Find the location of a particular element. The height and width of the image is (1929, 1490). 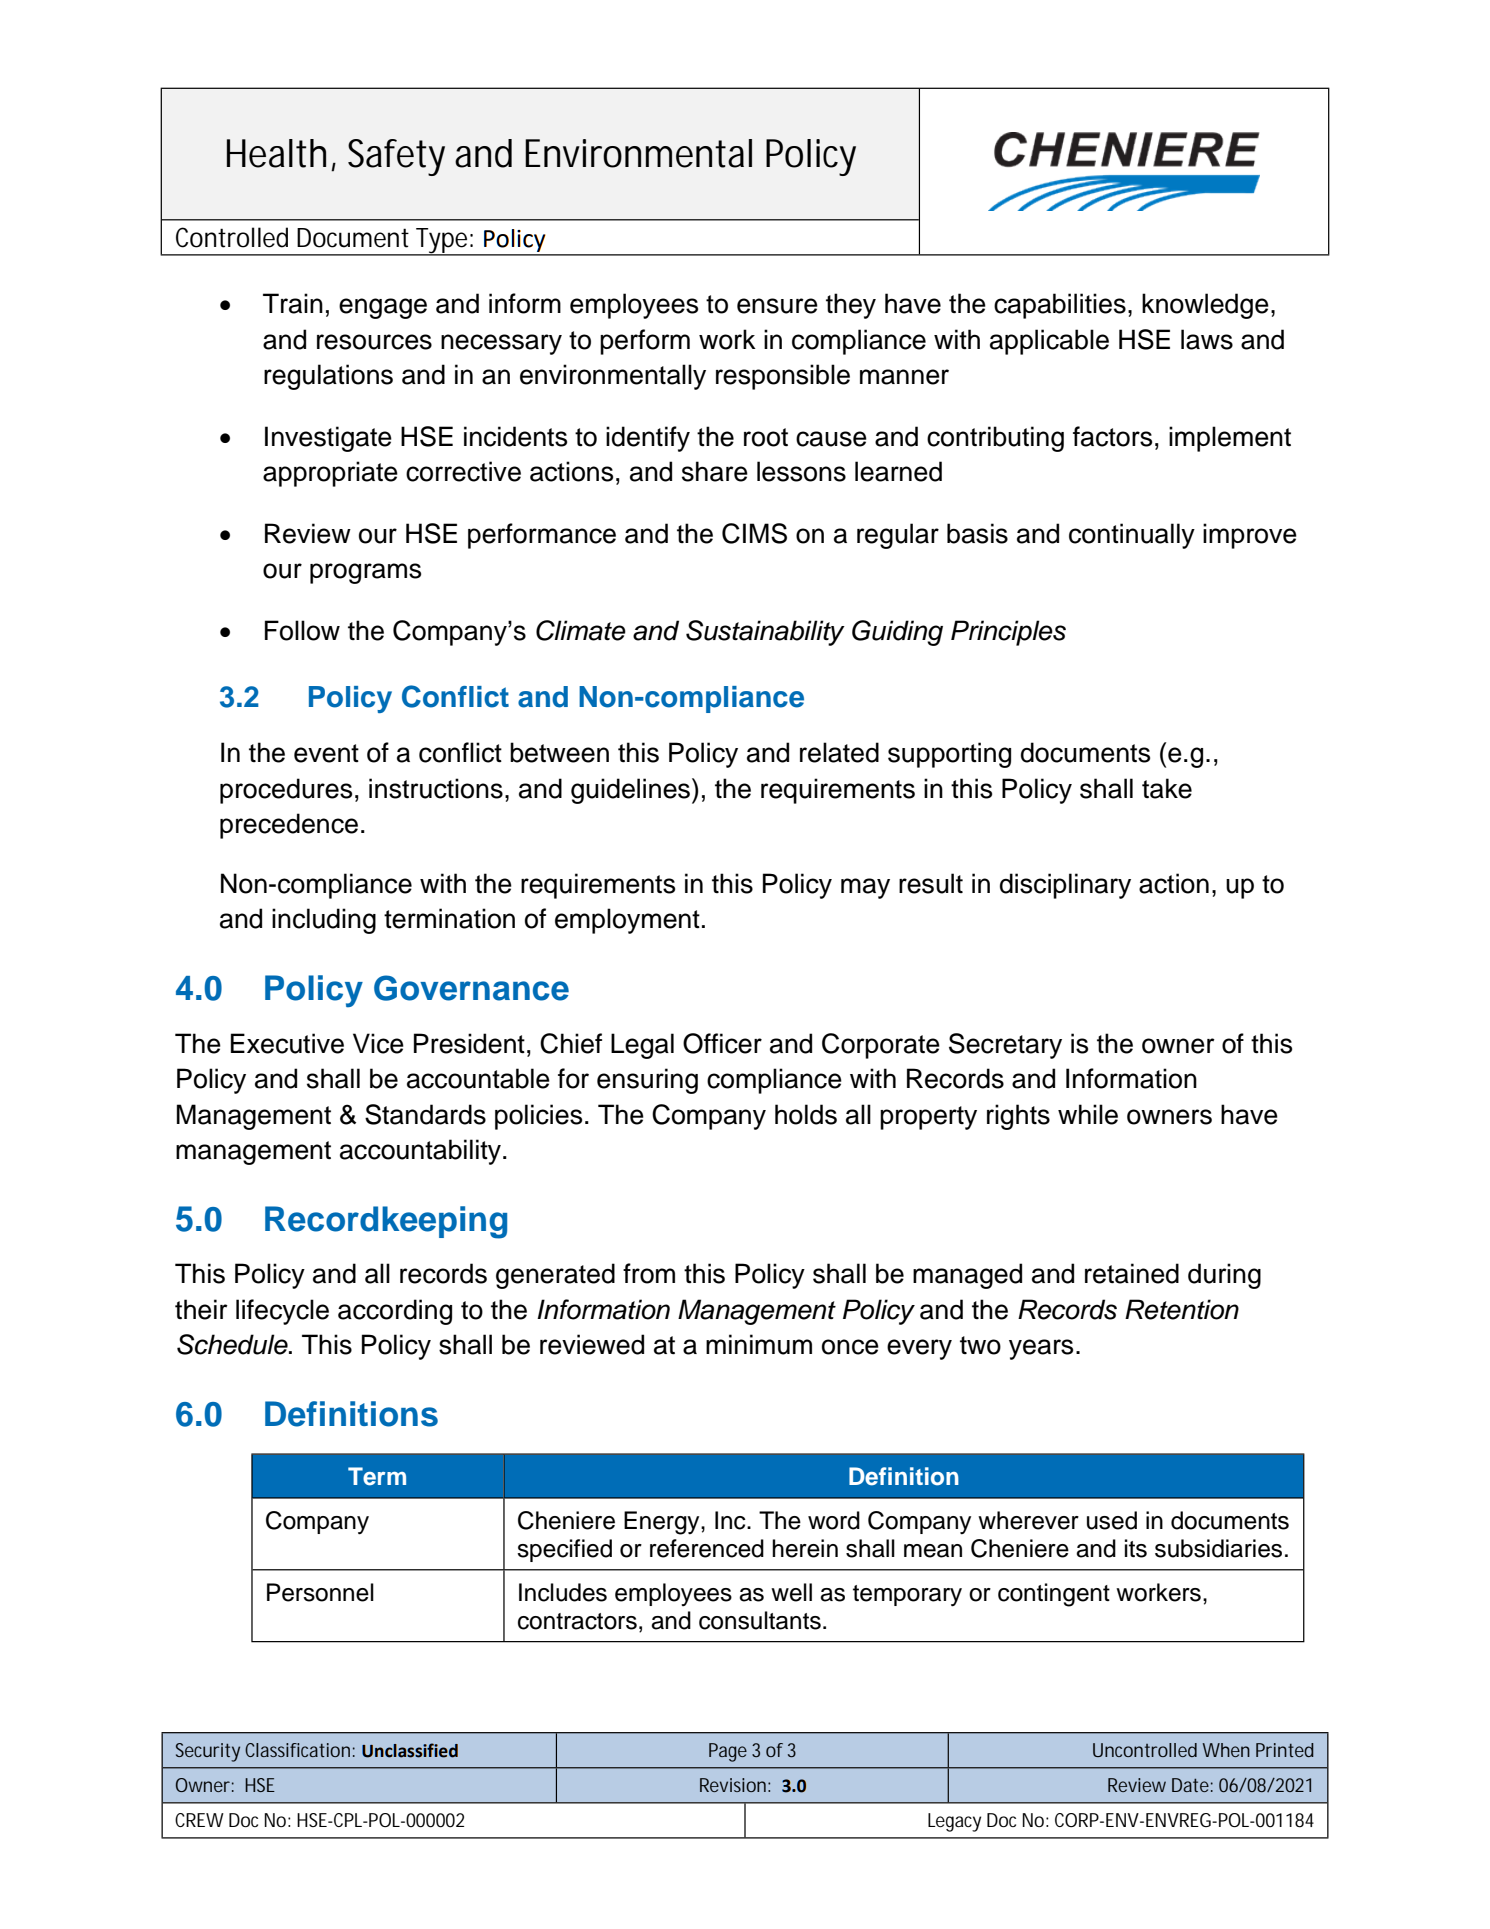

Sustainability is located at coordinates (765, 633).
